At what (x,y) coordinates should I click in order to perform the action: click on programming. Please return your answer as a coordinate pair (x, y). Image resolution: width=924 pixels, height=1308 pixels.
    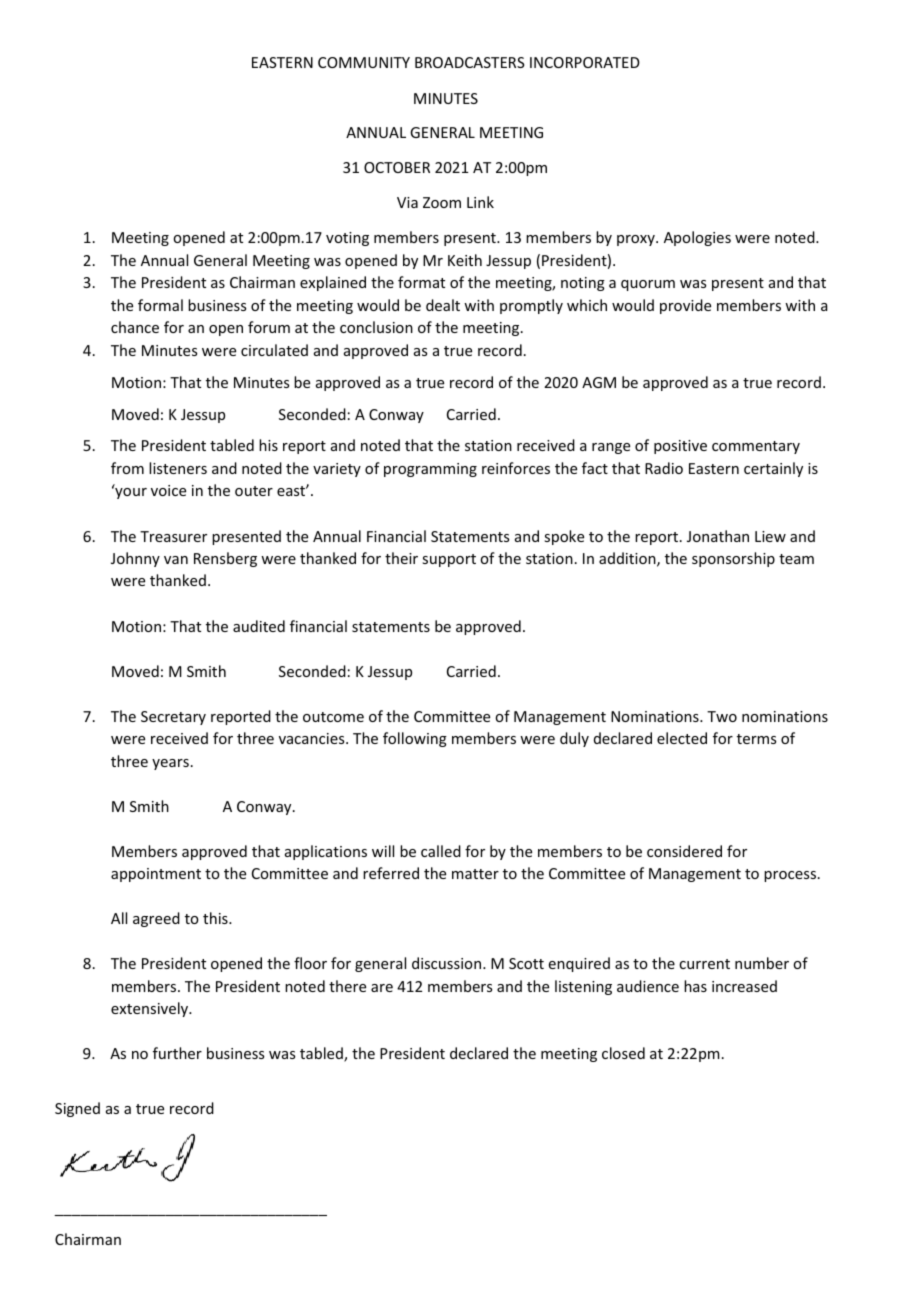
    Looking at the image, I should click on (430, 470).
